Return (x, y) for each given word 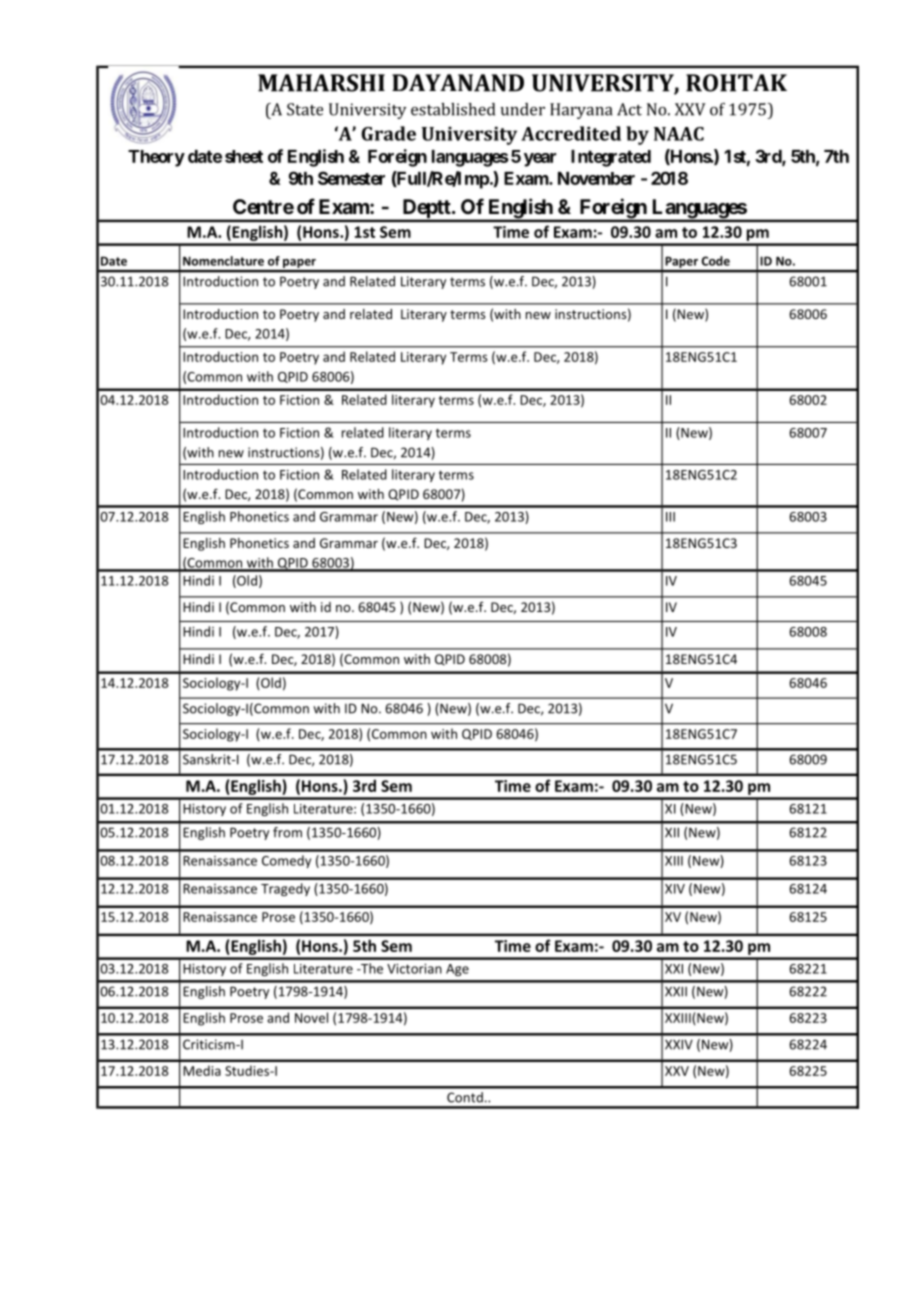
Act (629, 109)
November (596, 178)
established (453, 109)
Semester (351, 178)
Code (715, 261)
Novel (311, 1017)
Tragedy (285, 889)
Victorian (414, 969)
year (540, 160)
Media (202, 1070)
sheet (244, 156)
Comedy (286, 861)
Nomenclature (223, 261)
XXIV (679, 1044)
